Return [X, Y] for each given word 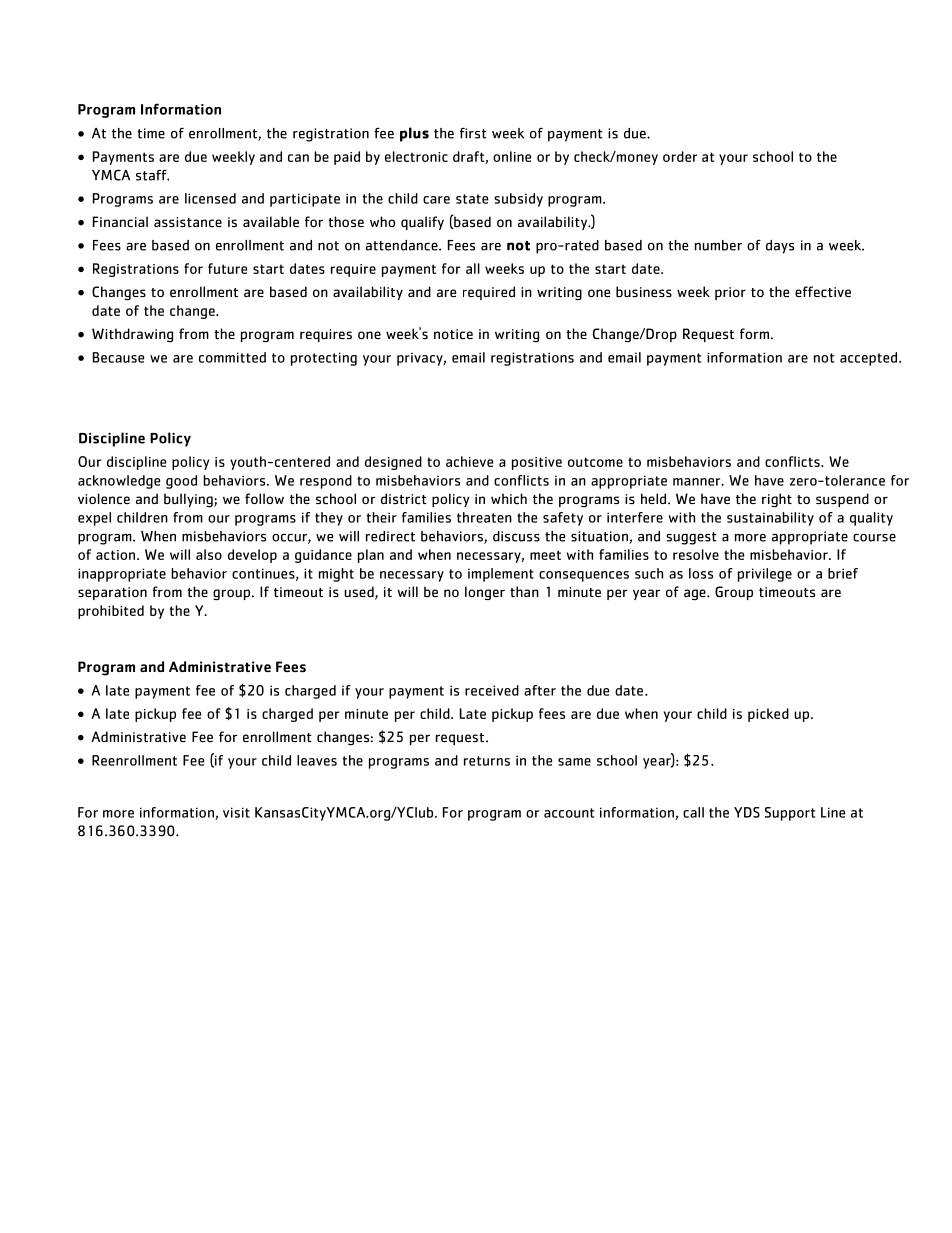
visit [236, 812]
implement [501, 575]
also [209, 554]
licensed [210, 198]
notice [453, 334]
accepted [870, 359]
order [680, 156]
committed [232, 357]
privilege [765, 575]
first [473, 133]
